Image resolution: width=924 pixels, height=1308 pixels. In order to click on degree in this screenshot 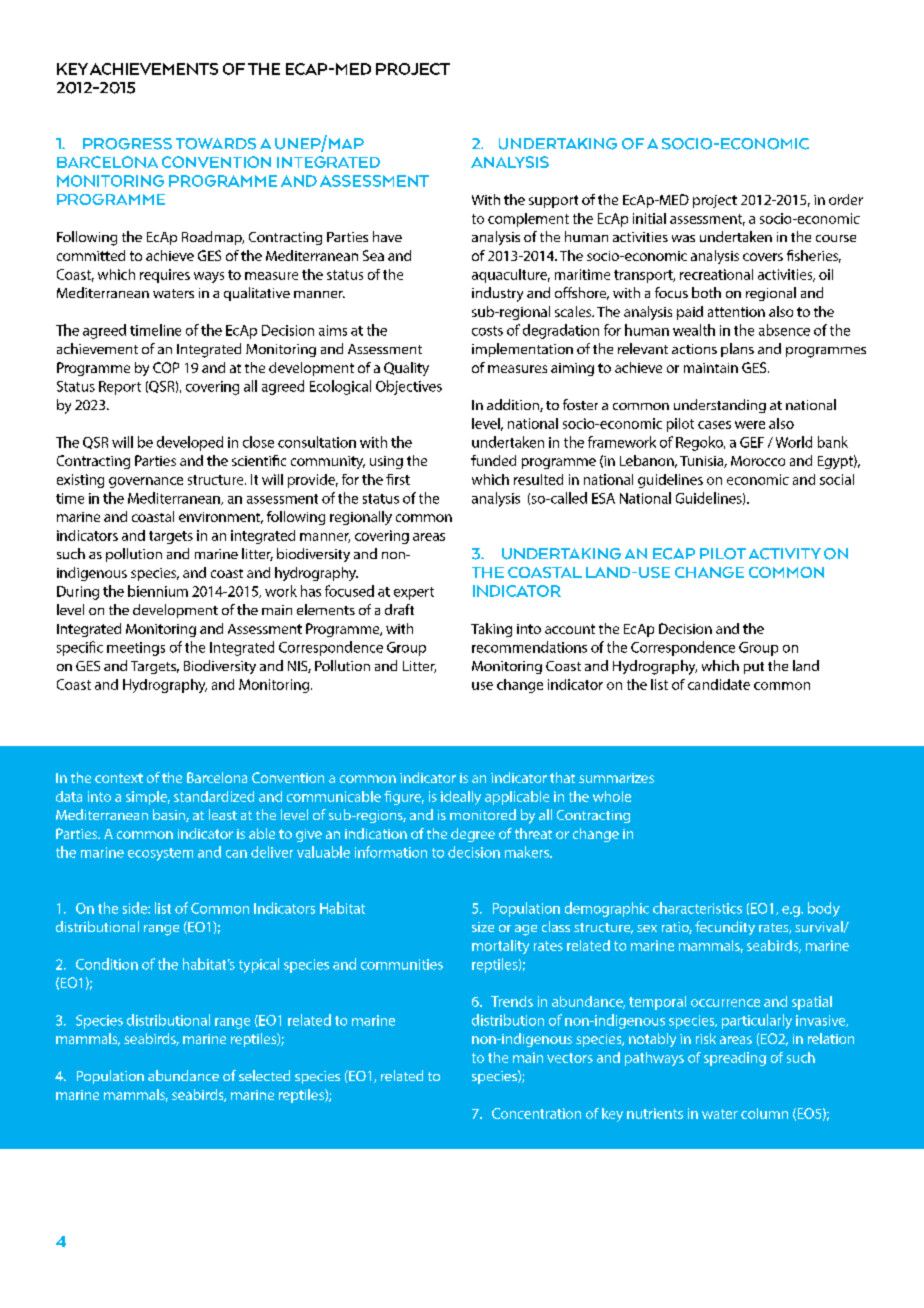, I will do `click(473, 835)`.
